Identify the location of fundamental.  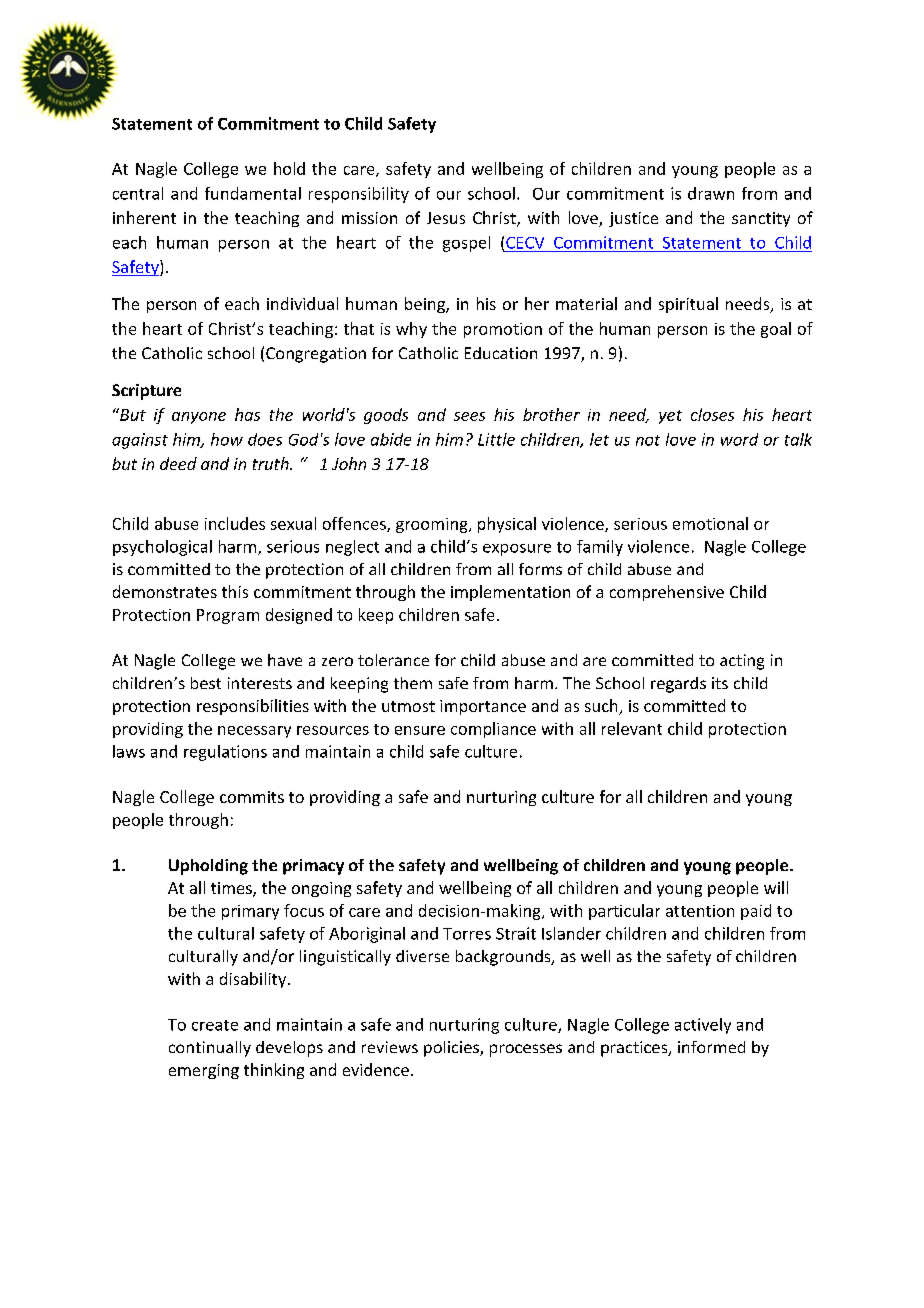
(253, 193).
